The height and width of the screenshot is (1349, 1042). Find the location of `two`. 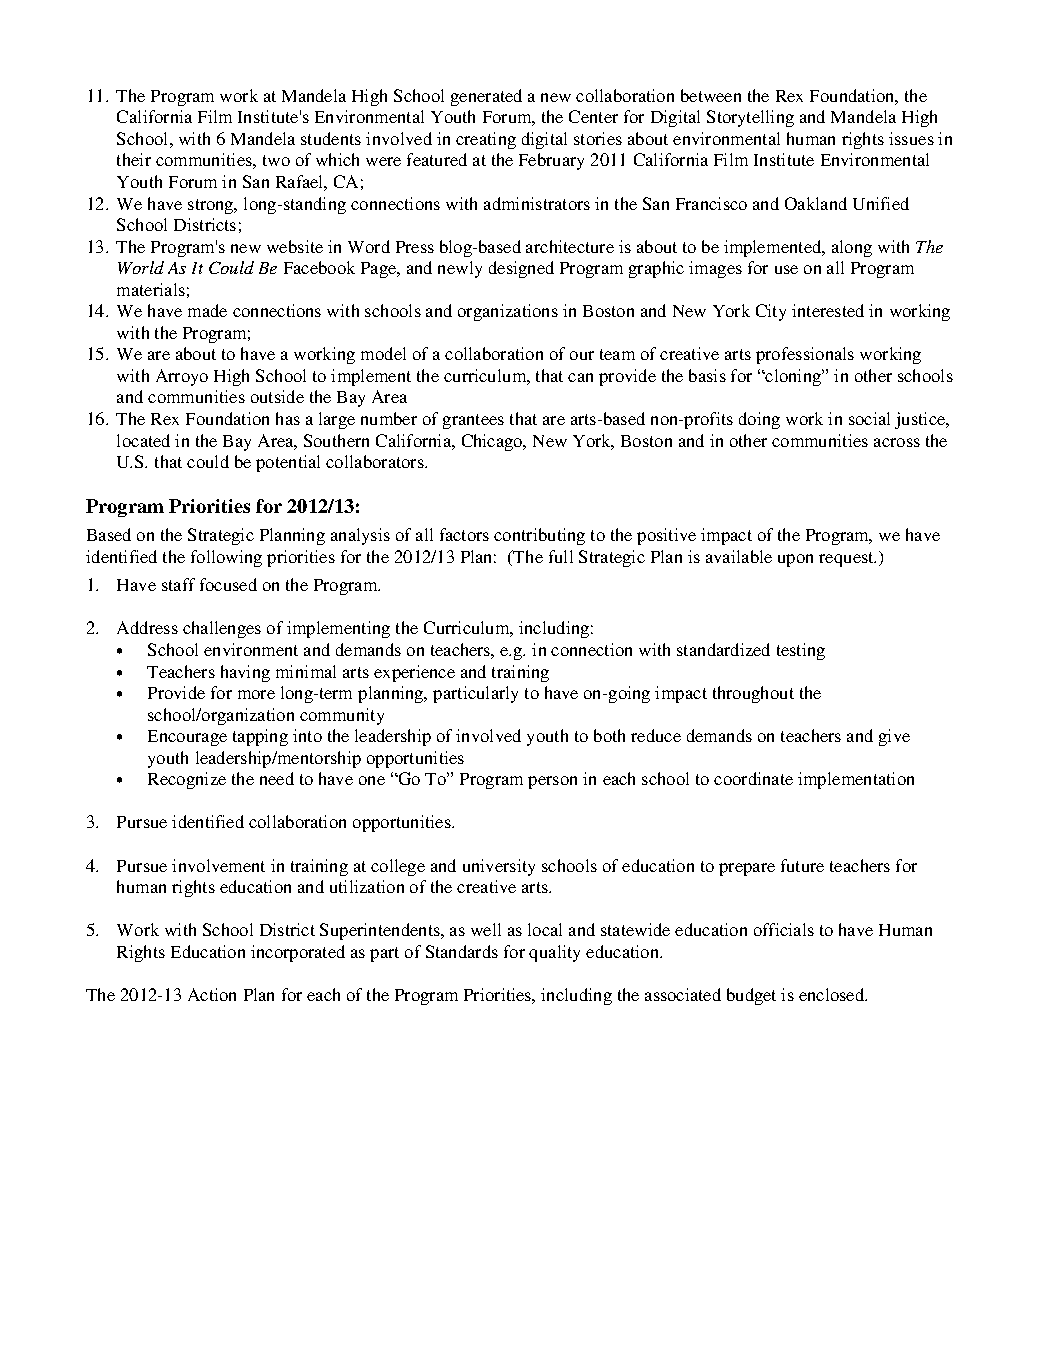

two is located at coordinates (276, 160).
